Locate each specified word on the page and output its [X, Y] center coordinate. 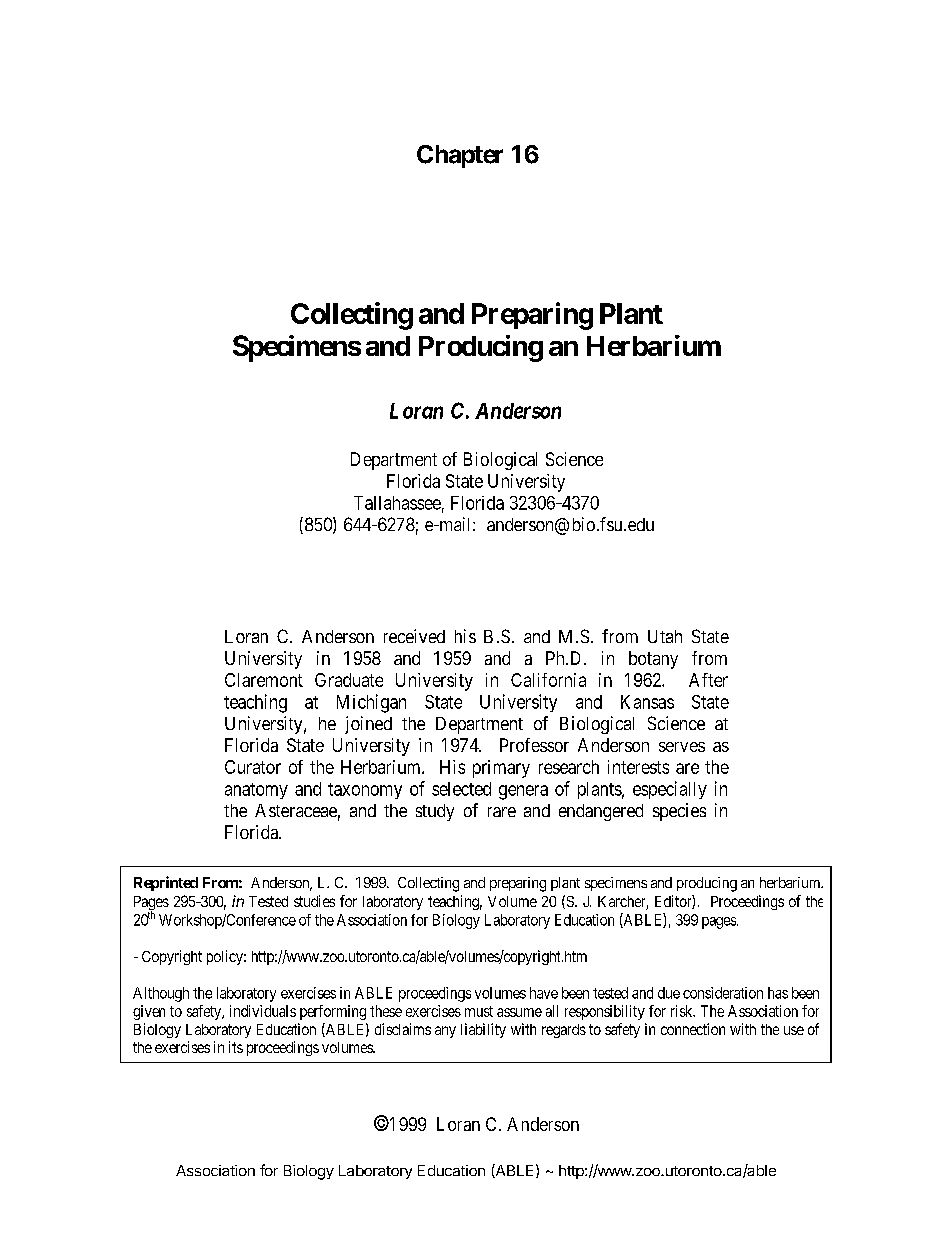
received [414, 636]
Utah [665, 636]
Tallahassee [397, 503]
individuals [263, 1011]
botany [653, 660]
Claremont [264, 680]
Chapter [460, 156]
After [708, 680]
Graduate [349, 680]
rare [502, 812]
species [679, 812]
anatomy [256, 791]
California [548, 680]
